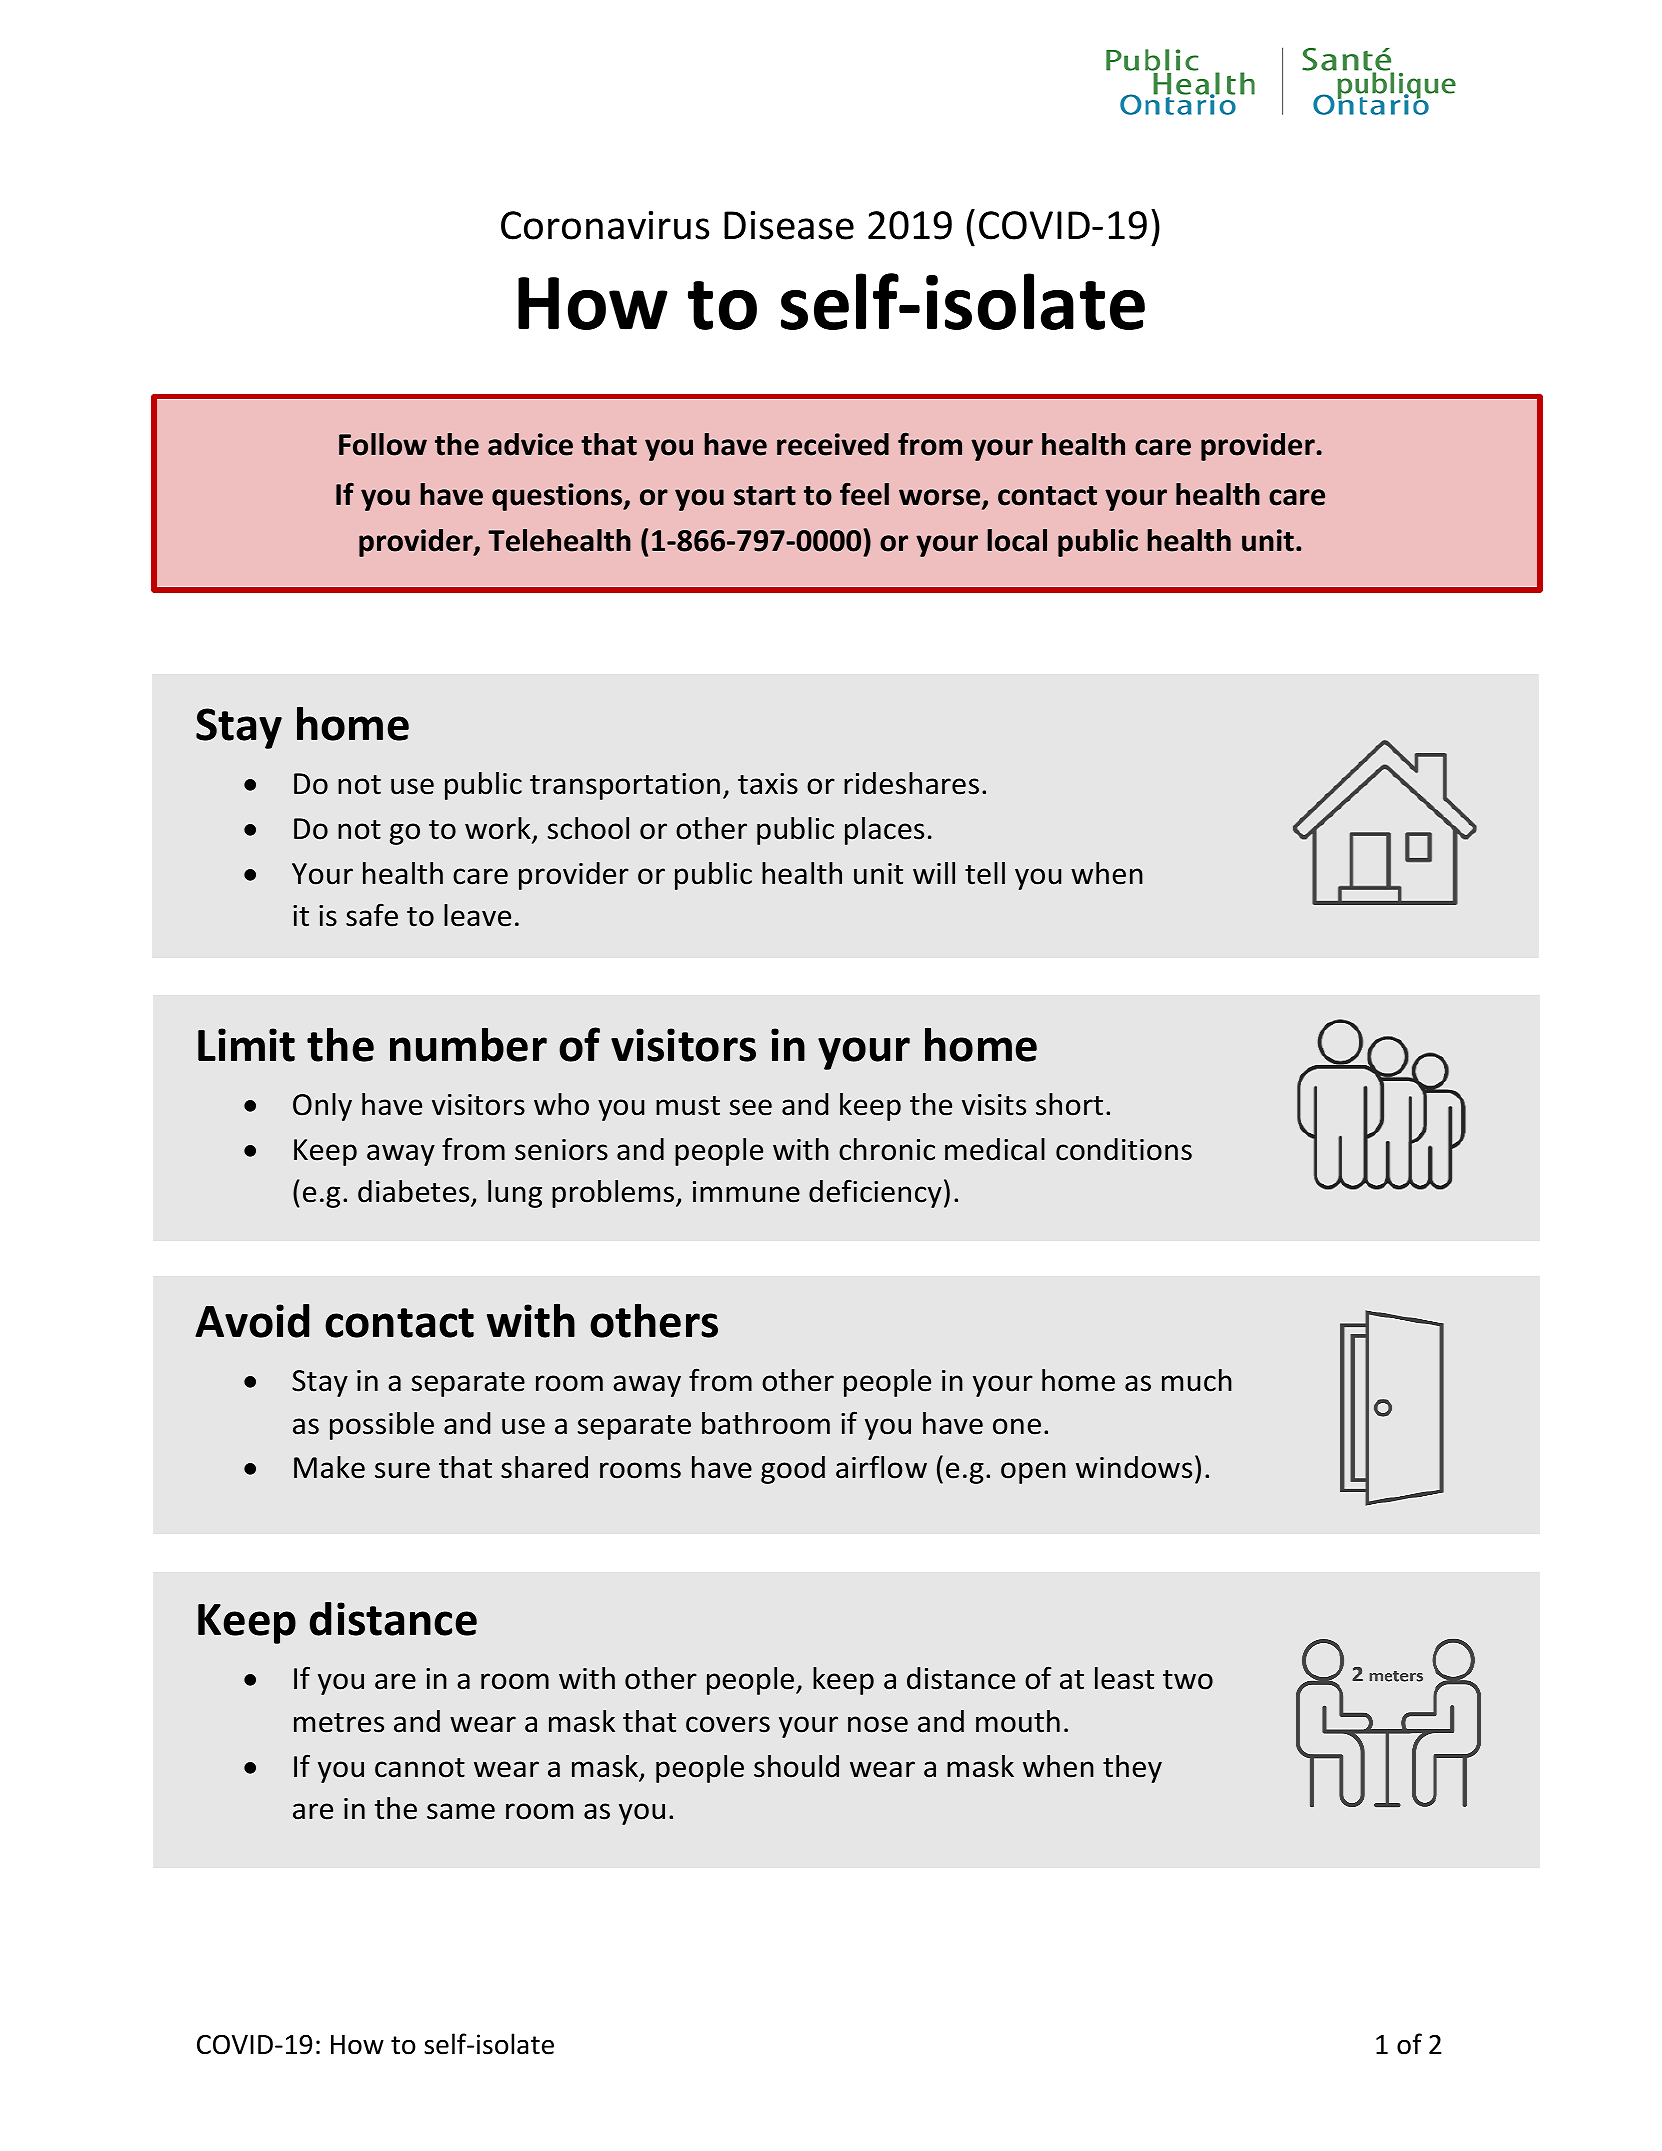 The image size is (1662, 2151). What do you see at coordinates (833, 444) in the page?
I see `received` at bounding box center [833, 444].
